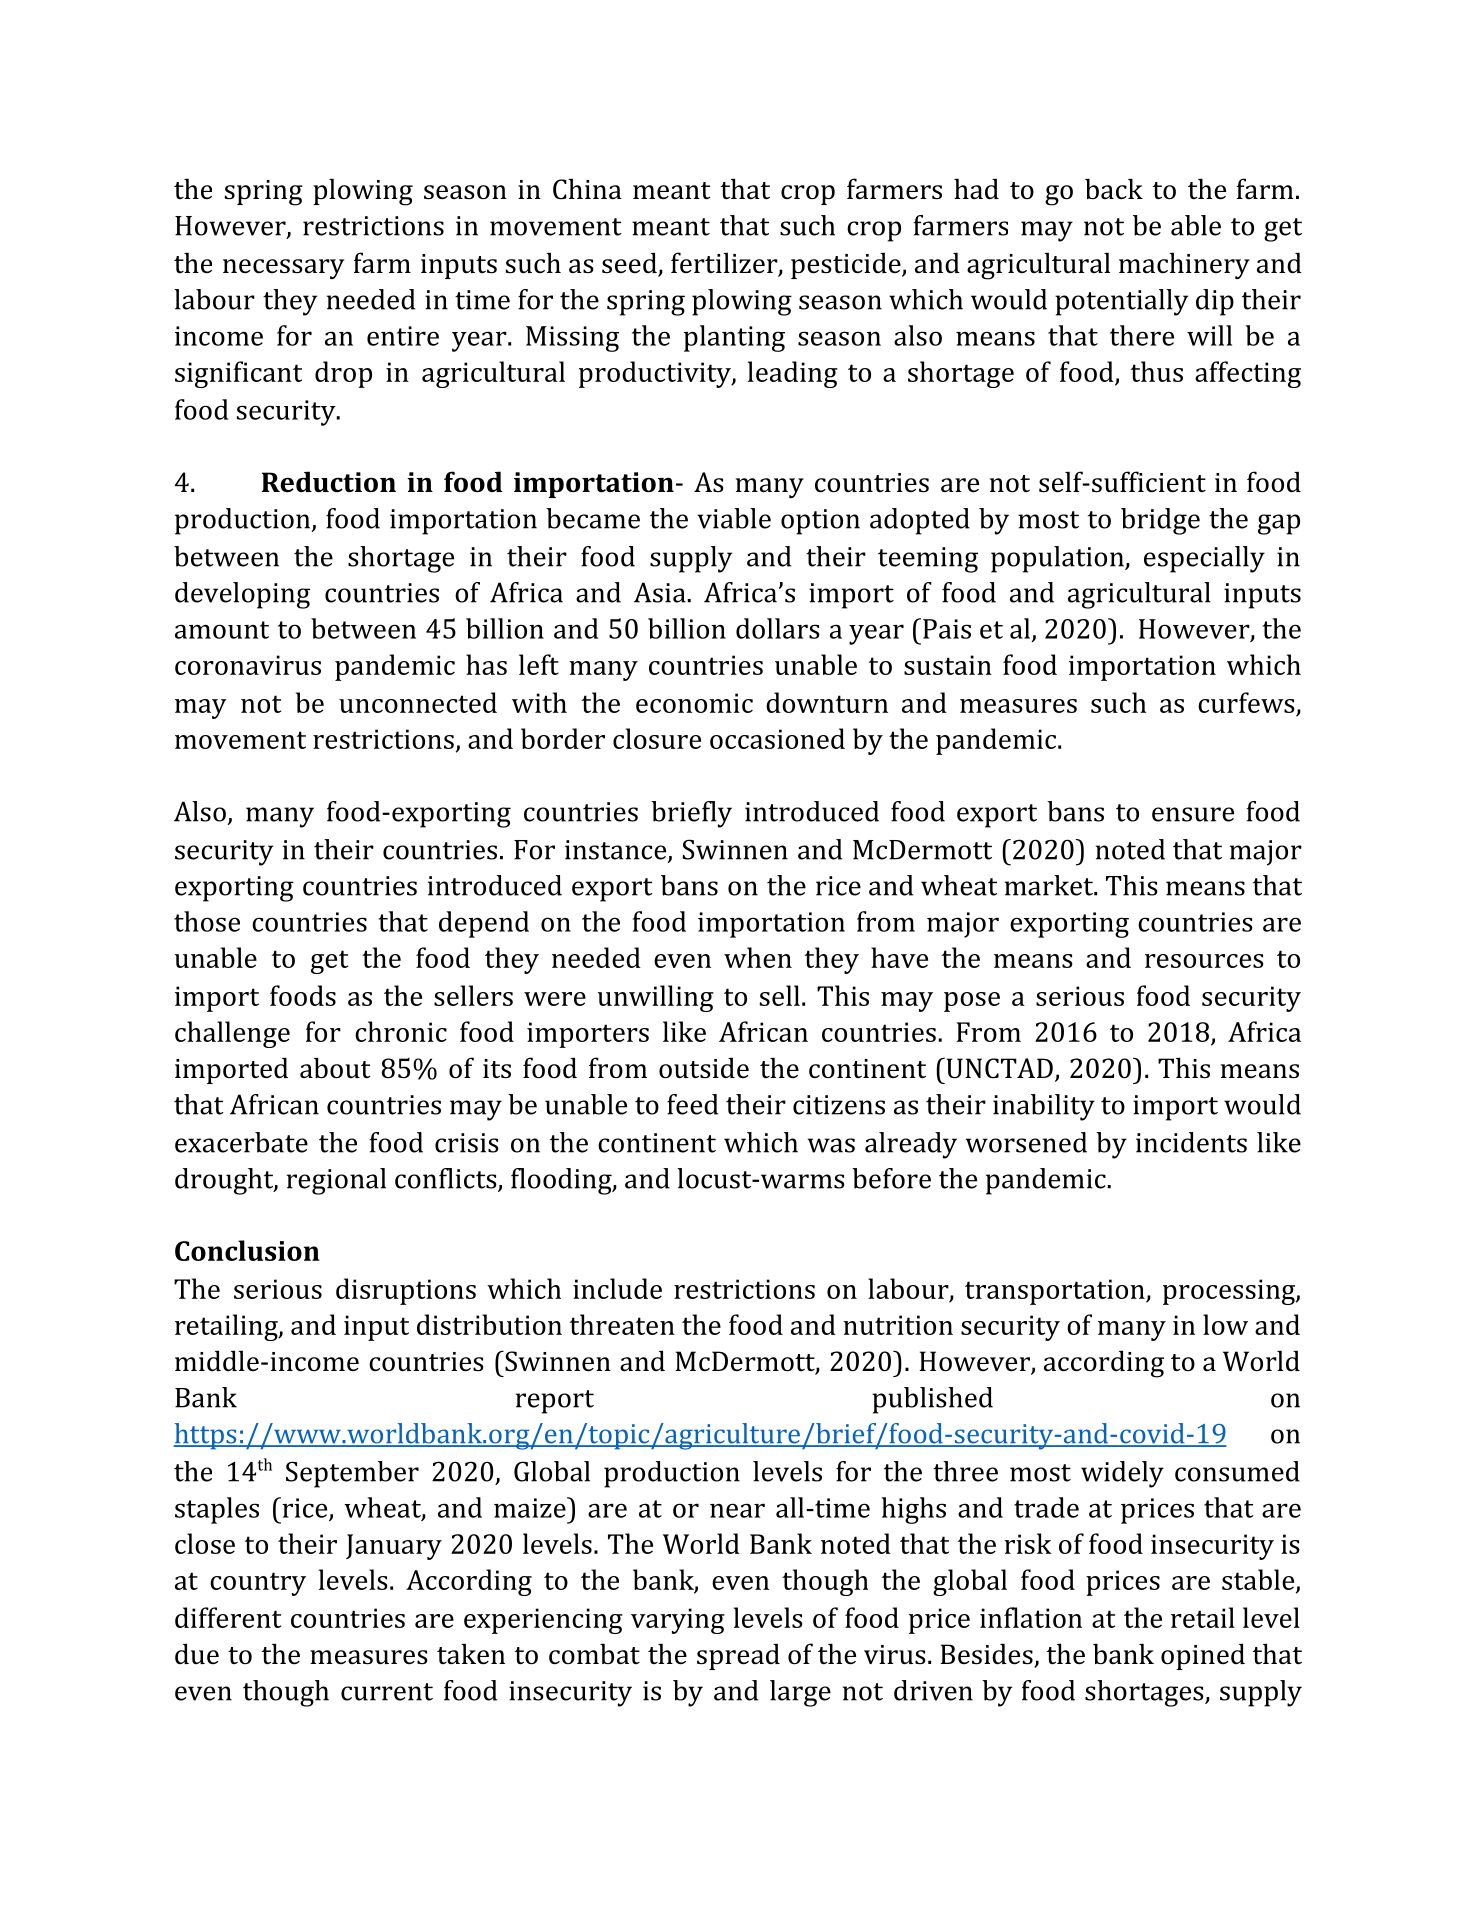  Describe the element at coordinates (1204, 961) in the document. I see `resources` at that location.
